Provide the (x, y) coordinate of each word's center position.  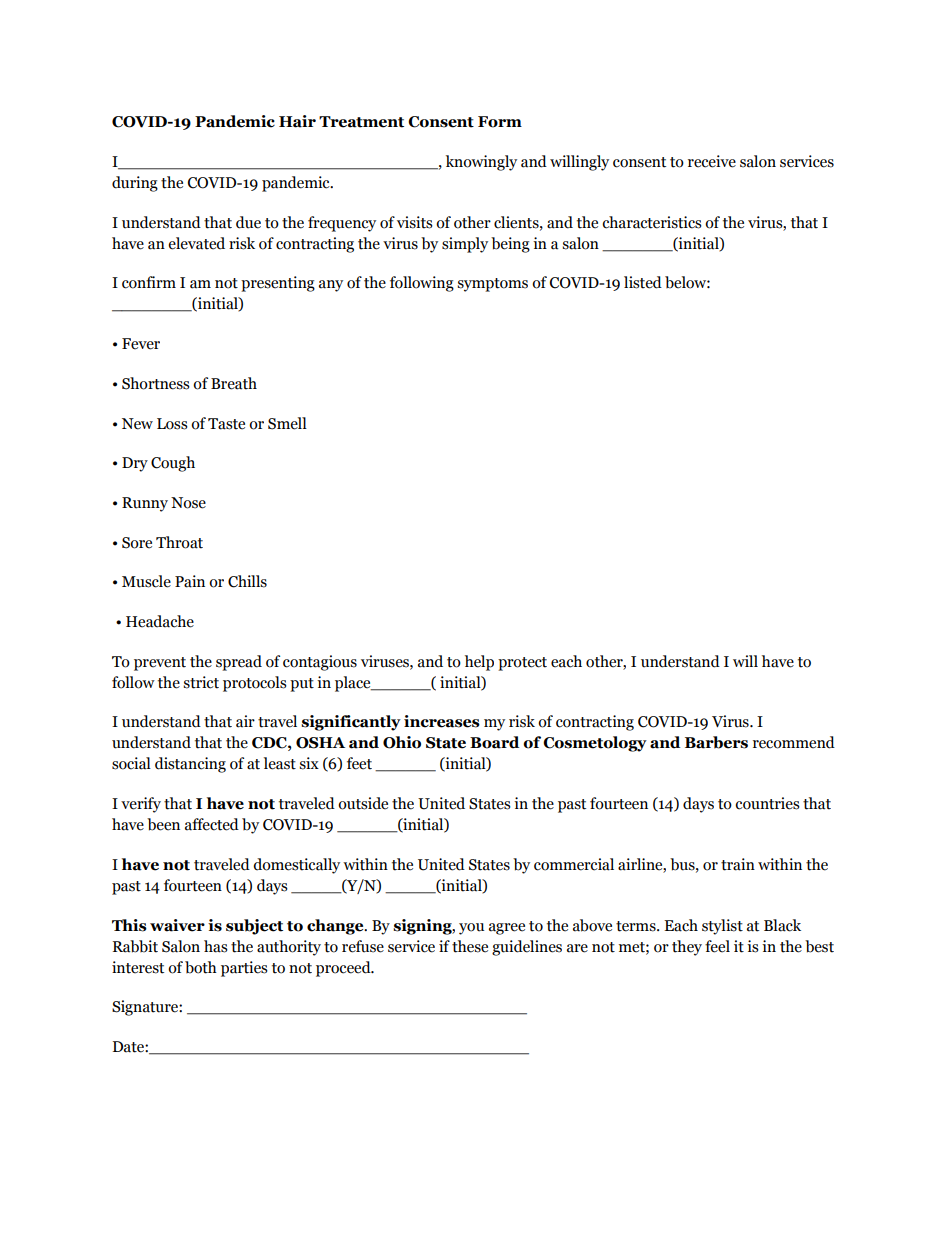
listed (643, 282)
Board (494, 742)
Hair (297, 121)
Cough (173, 464)
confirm (149, 282)
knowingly (481, 163)
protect (522, 664)
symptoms (492, 285)
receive (712, 161)
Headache (160, 621)
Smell (287, 423)
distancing (190, 765)
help (479, 663)
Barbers (716, 742)
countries (767, 803)
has (216, 946)
